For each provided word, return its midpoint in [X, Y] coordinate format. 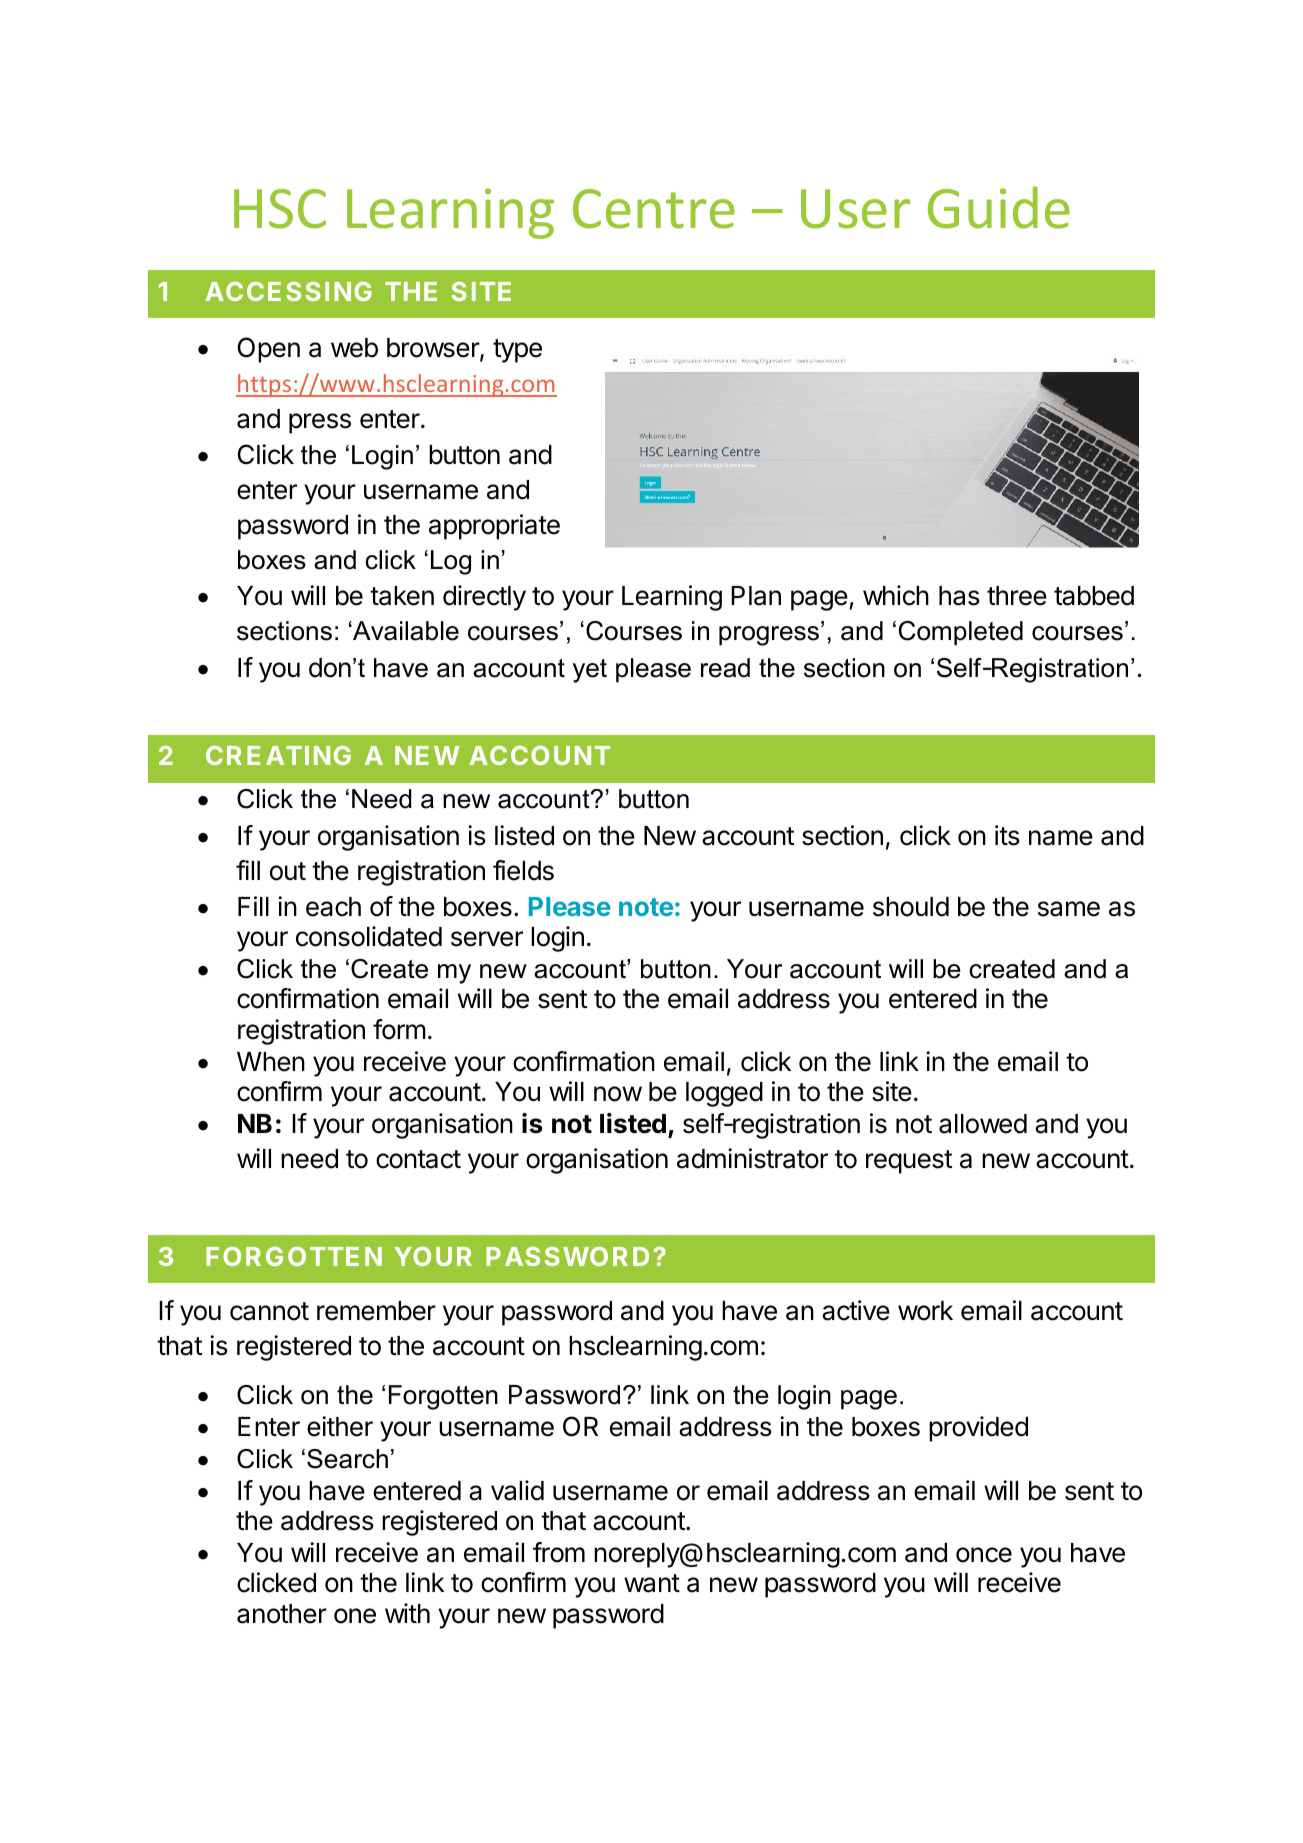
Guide [999, 207]
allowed [983, 1124]
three [1017, 596]
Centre [654, 209]
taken [402, 596]
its [1007, 835]
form [399, 1029]
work [925, 1311]
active [856, 1310]
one [355, 1616]
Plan [756, 596]
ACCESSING [288, 291]
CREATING [278, 755]
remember [376, 1311]
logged [724, 1094]
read [725, 668]
